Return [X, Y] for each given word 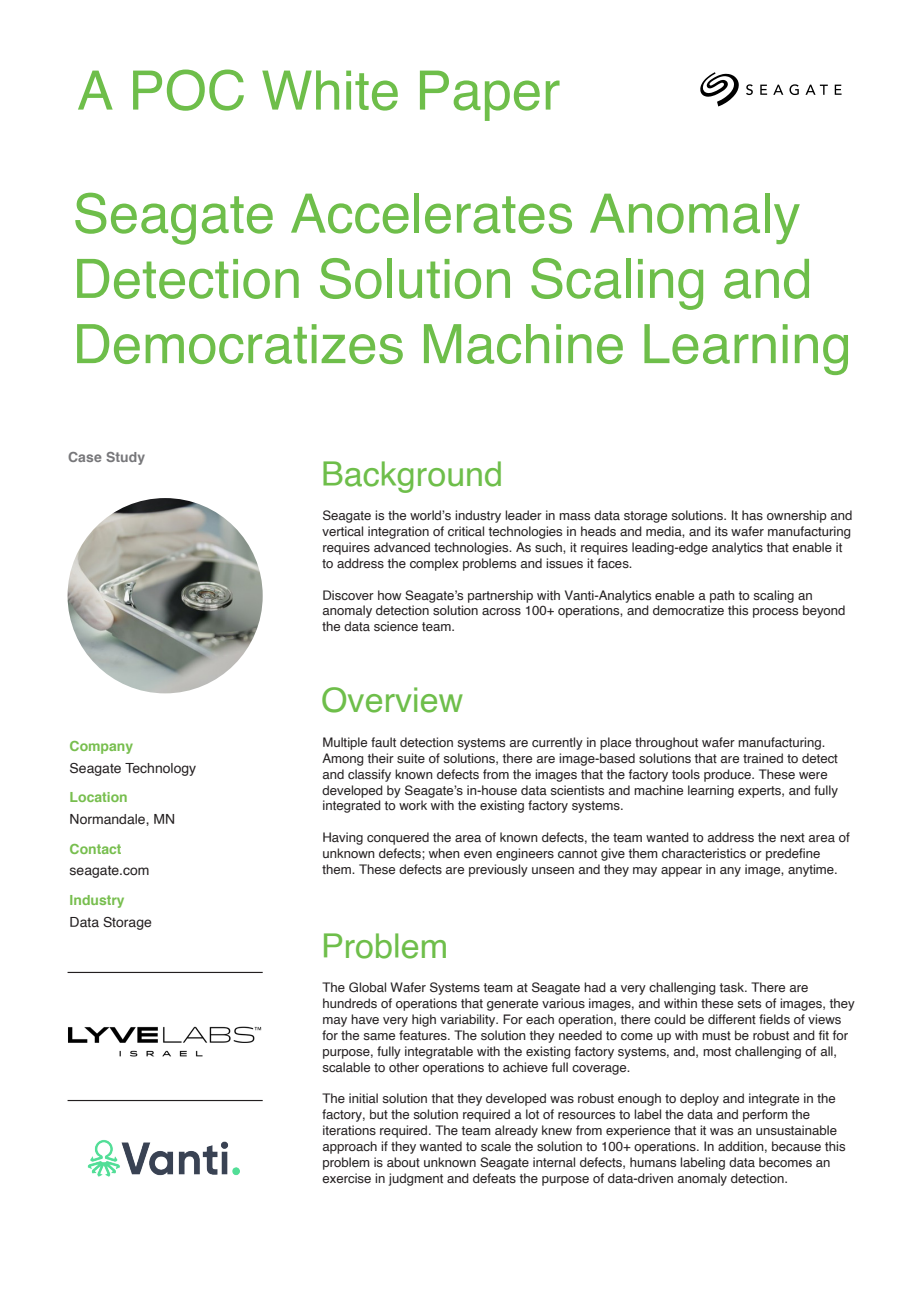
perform [765, 1115]
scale [496, 1146]
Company [101, 747]
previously [498, 870]
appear [681, 872]
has [752, 515]
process [775, 613]
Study [125, 458]
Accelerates [431, 213]
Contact [95, 849]
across [501, 611]
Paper [490, 95]
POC [188, 90]
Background [412, 477]
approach [350, 1147]
